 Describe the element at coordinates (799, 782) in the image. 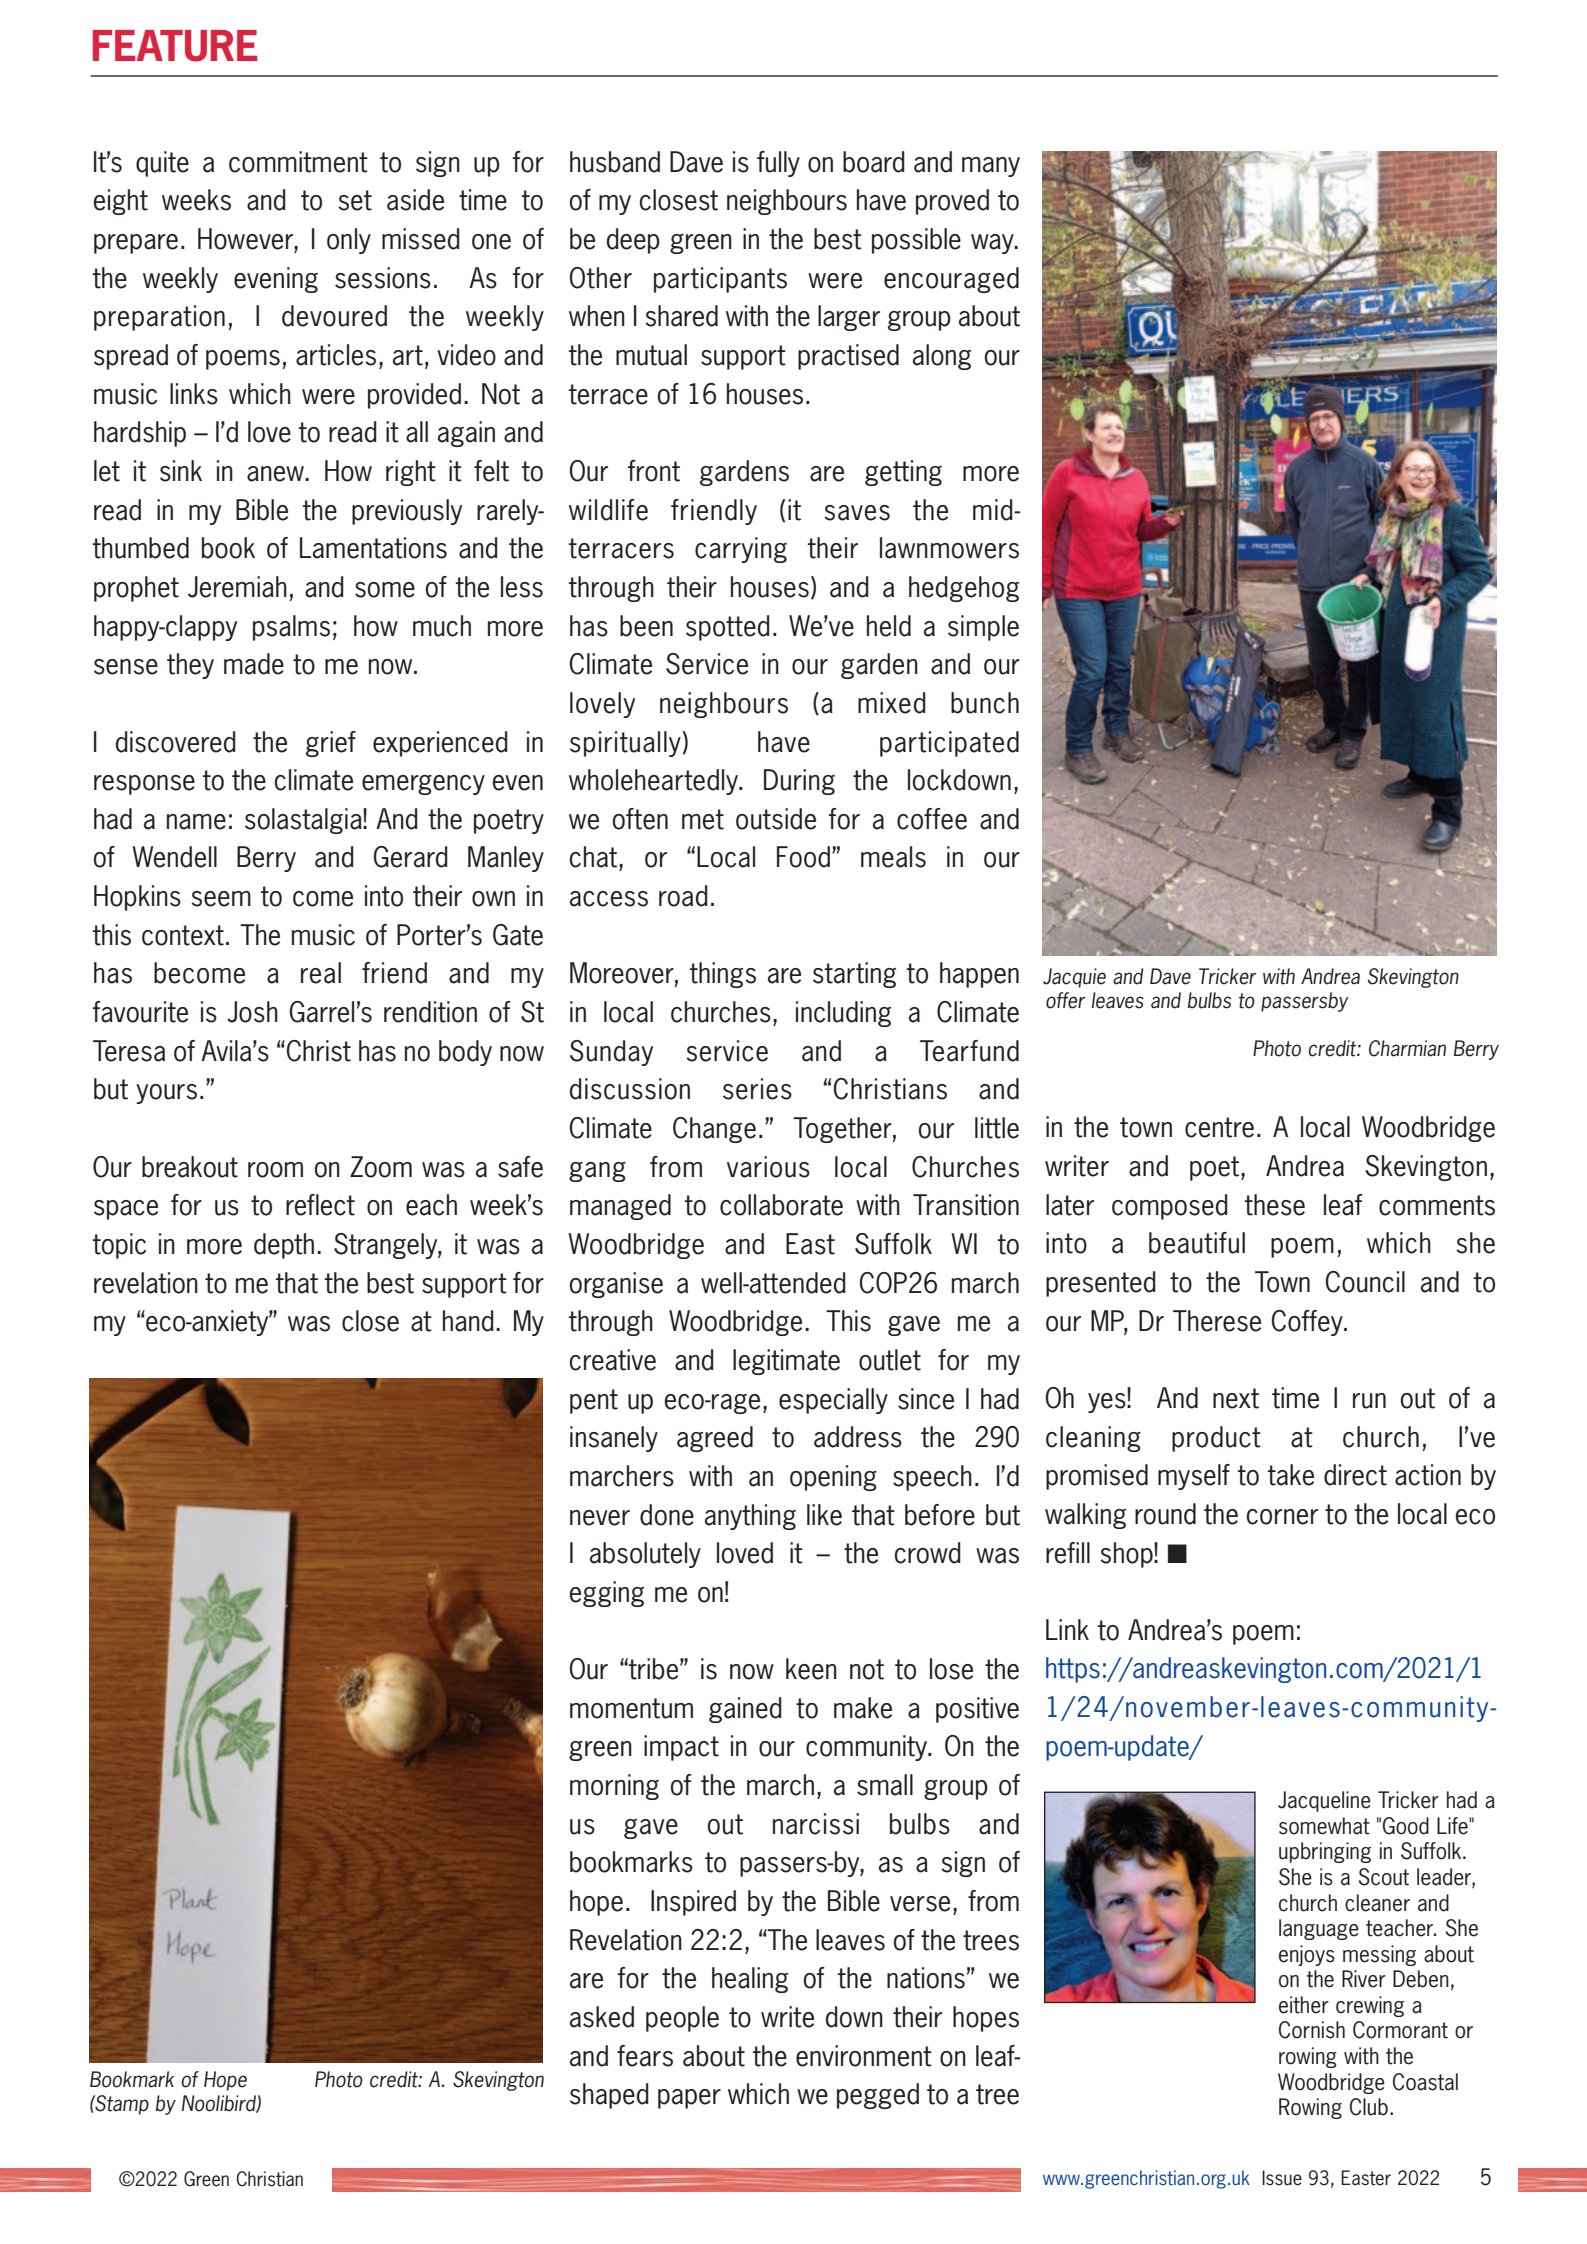

I see `During` at that location.
